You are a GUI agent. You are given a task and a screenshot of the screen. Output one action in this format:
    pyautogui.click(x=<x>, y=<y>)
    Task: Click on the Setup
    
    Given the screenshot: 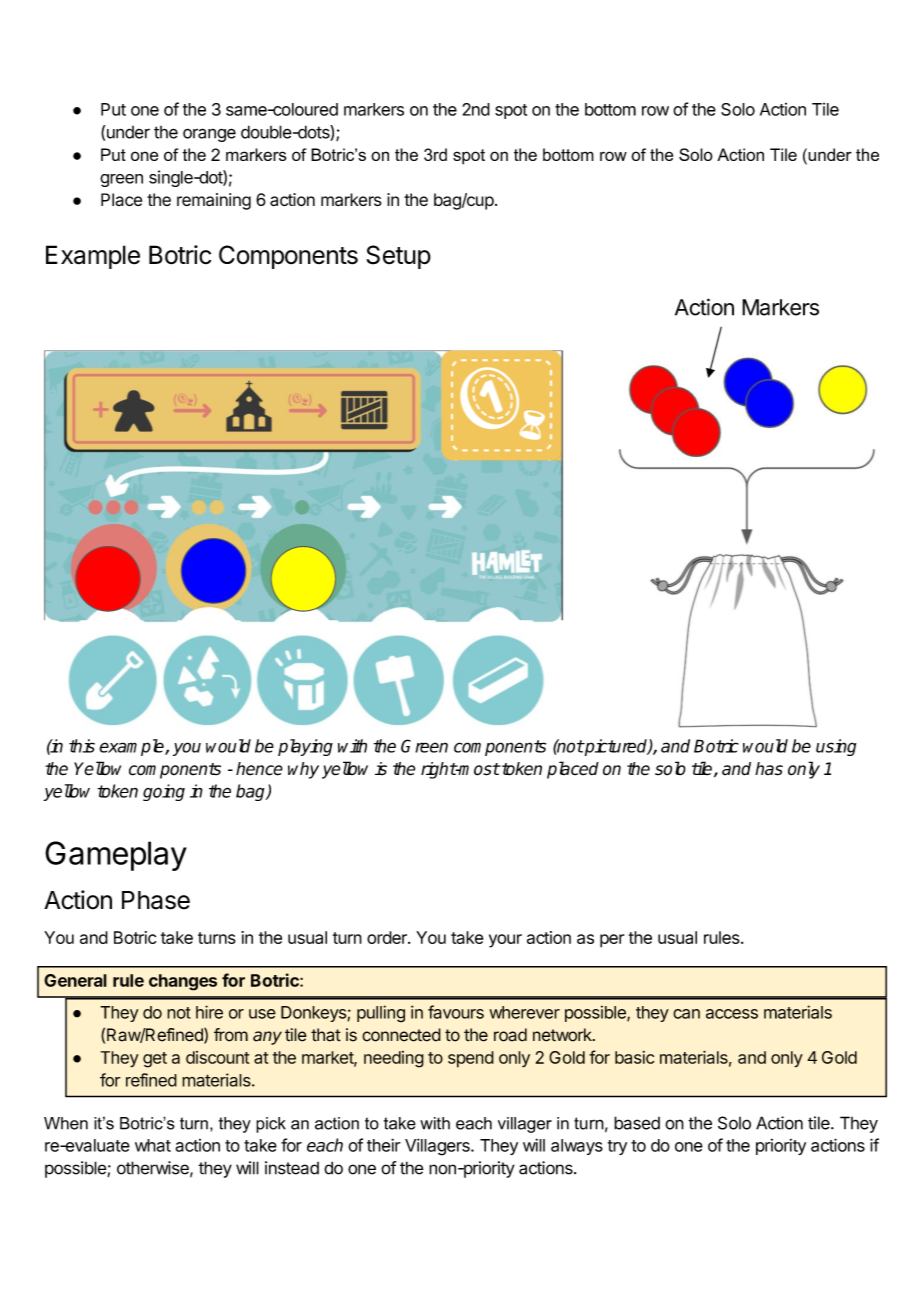 What is the action you would take?
    pyautogui.click(x=398, y=257)
